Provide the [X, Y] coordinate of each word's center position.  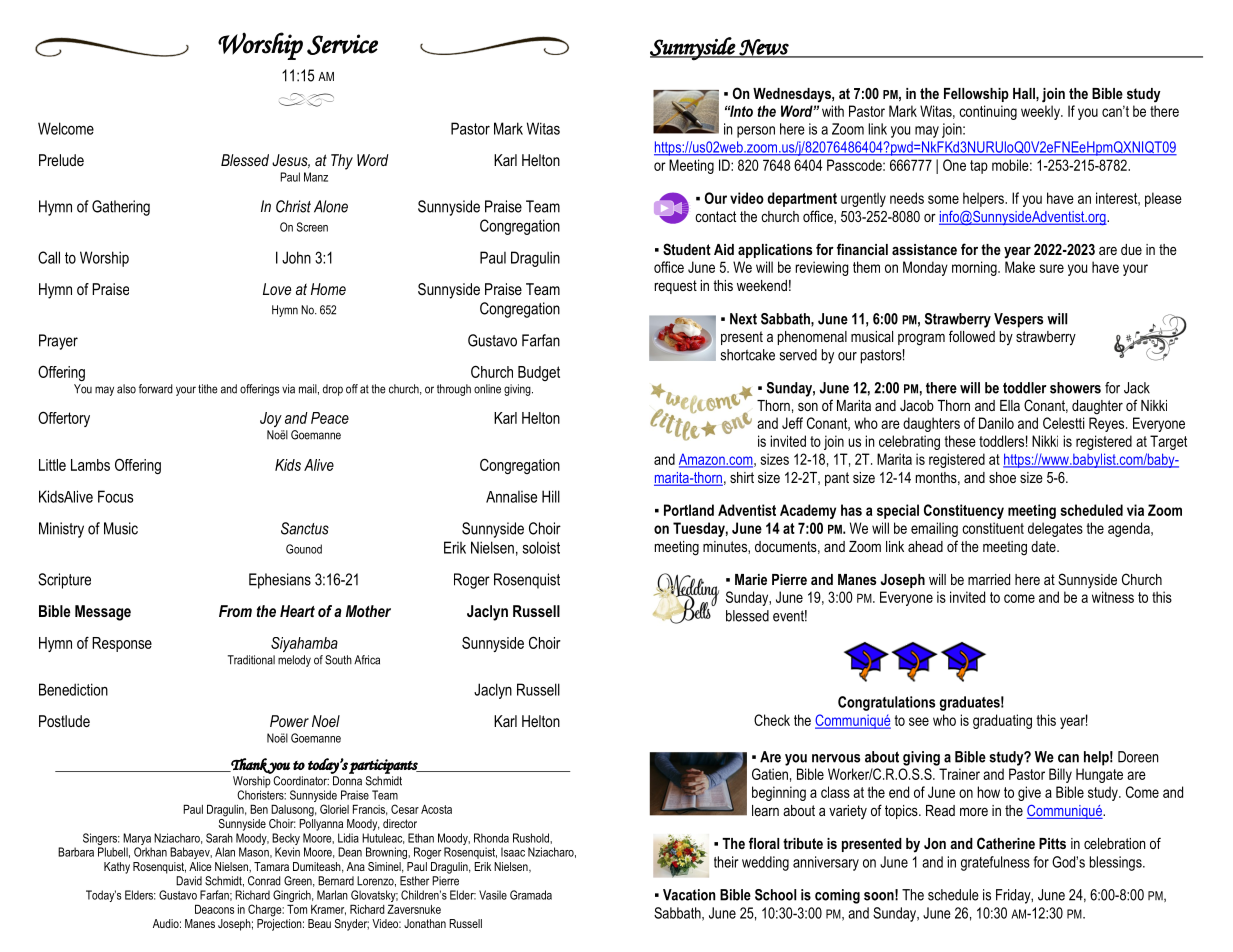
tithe [208, 389]
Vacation [689, 895]
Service [342, 44]
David [189, 881]
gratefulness [995, 863]
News [764, 48]
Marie [751, 579]
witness [1113, 597]
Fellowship [976, 95]
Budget [539, 373]
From [235, 611]
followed [972, 336]
